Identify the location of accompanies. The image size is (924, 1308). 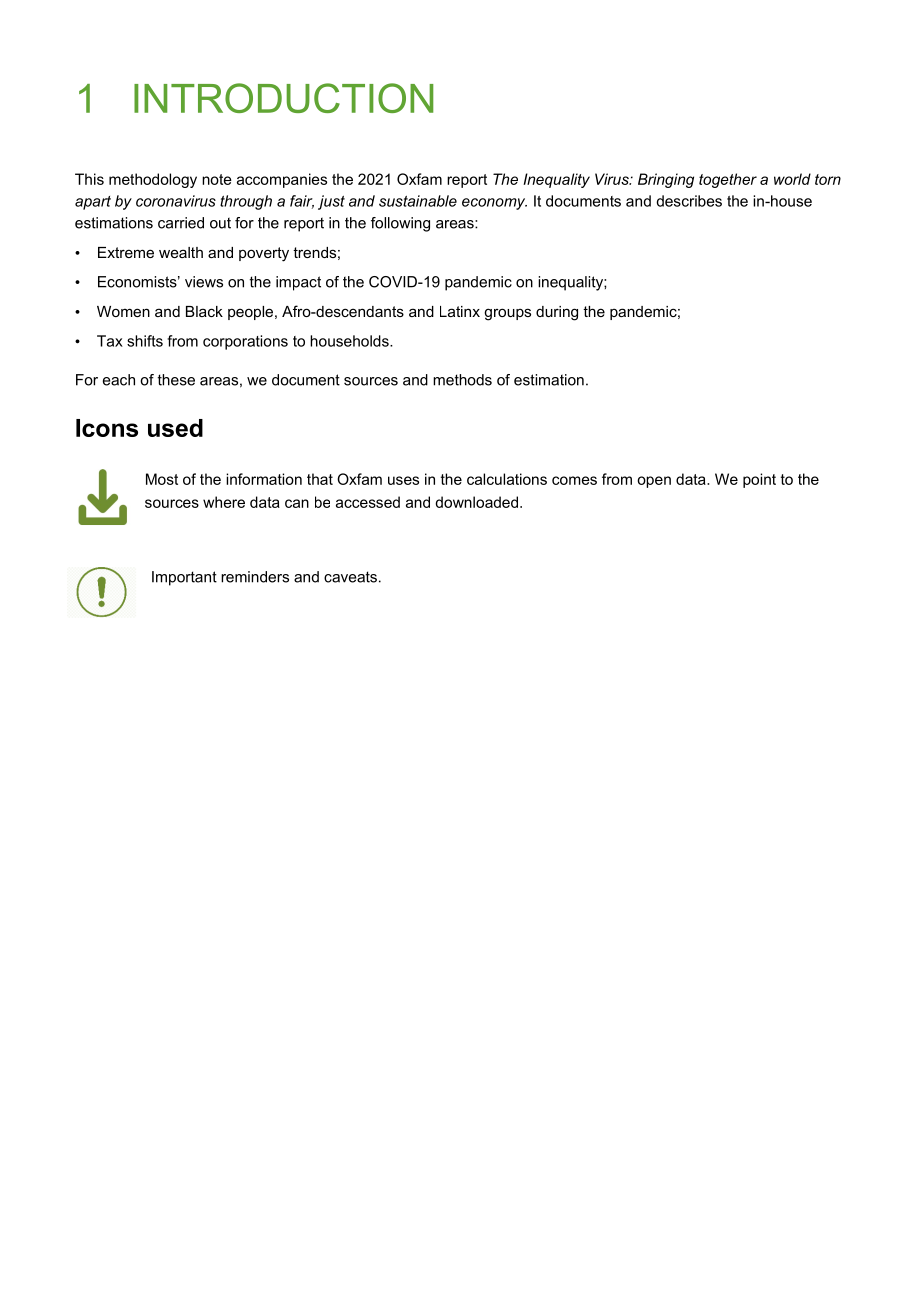
(282, 180).
